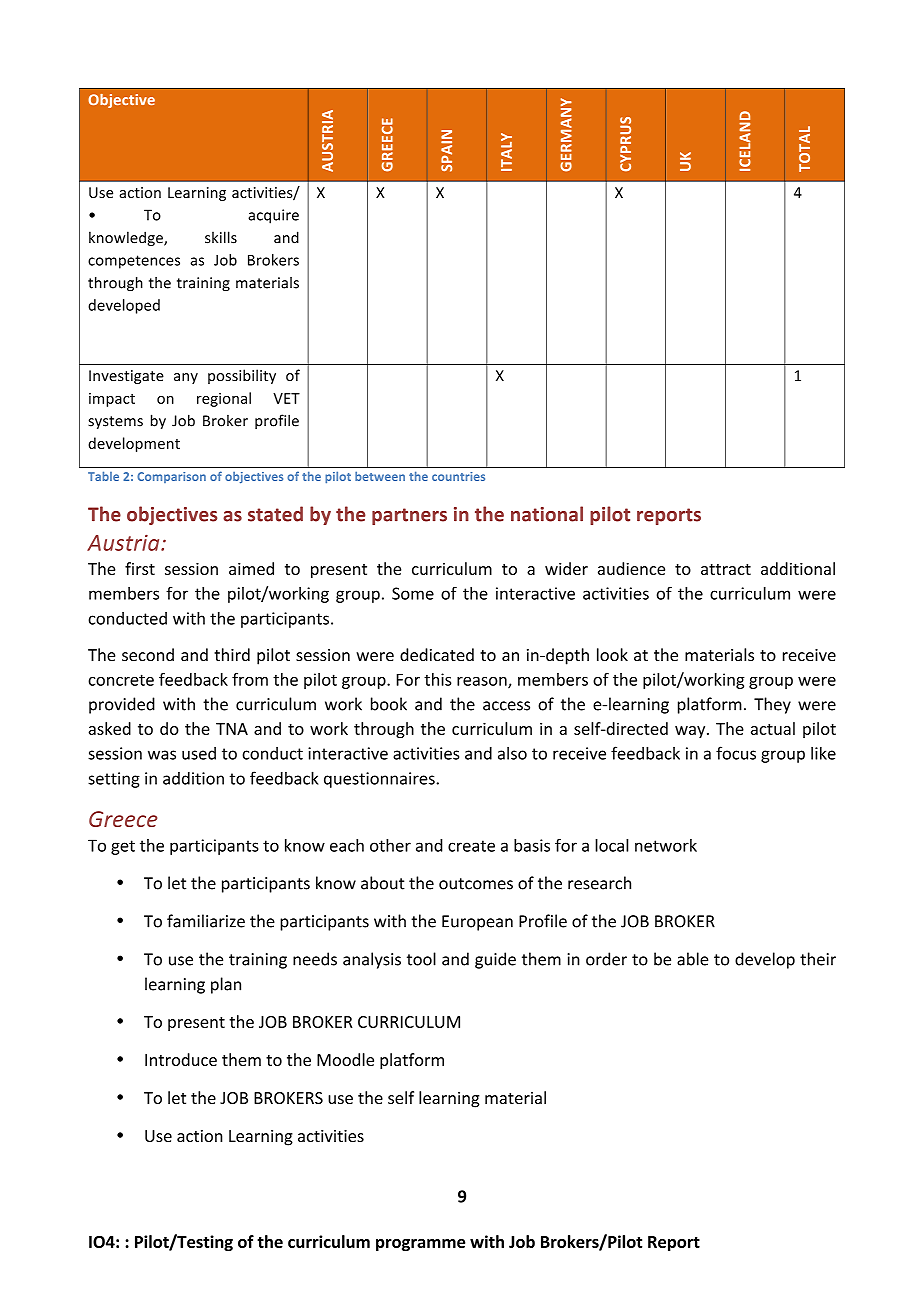  Describe the element at coordinates (506, 706) in the screenshot. I see `access` at that location.
